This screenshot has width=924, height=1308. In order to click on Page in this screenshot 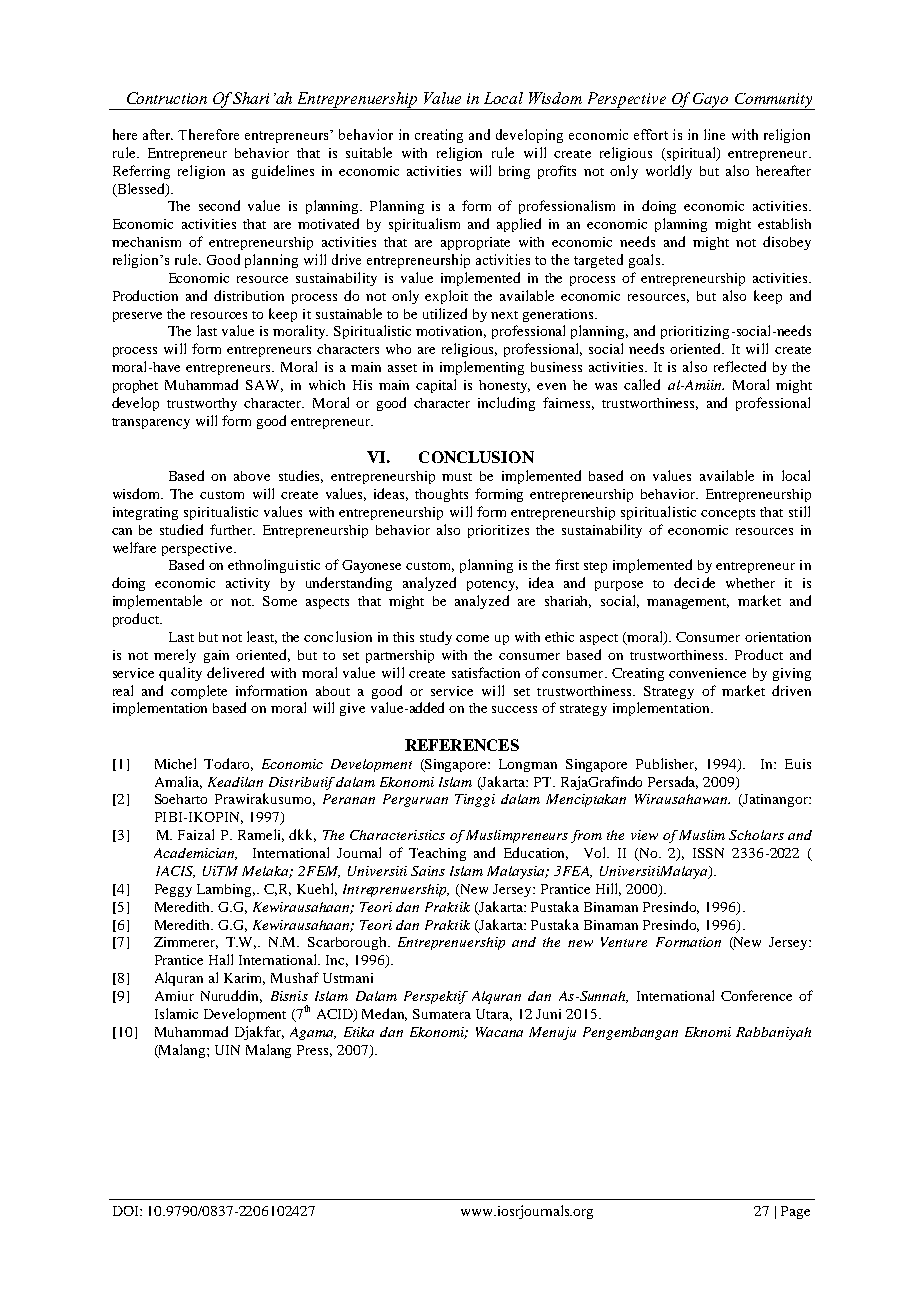, I will do `click(795, 1212)`.
